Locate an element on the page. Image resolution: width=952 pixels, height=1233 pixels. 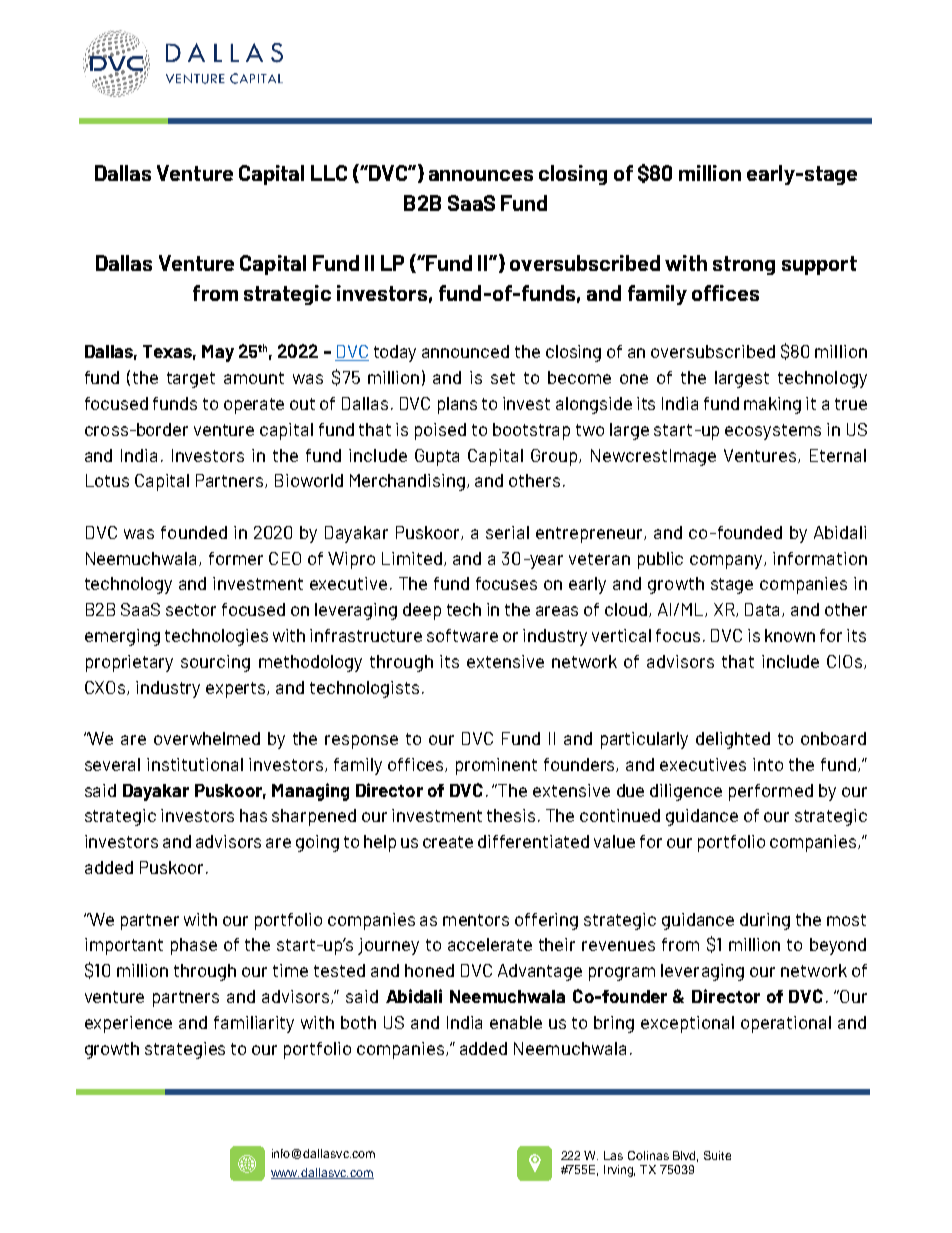
Irving is located at coordinates (619, 1171).
